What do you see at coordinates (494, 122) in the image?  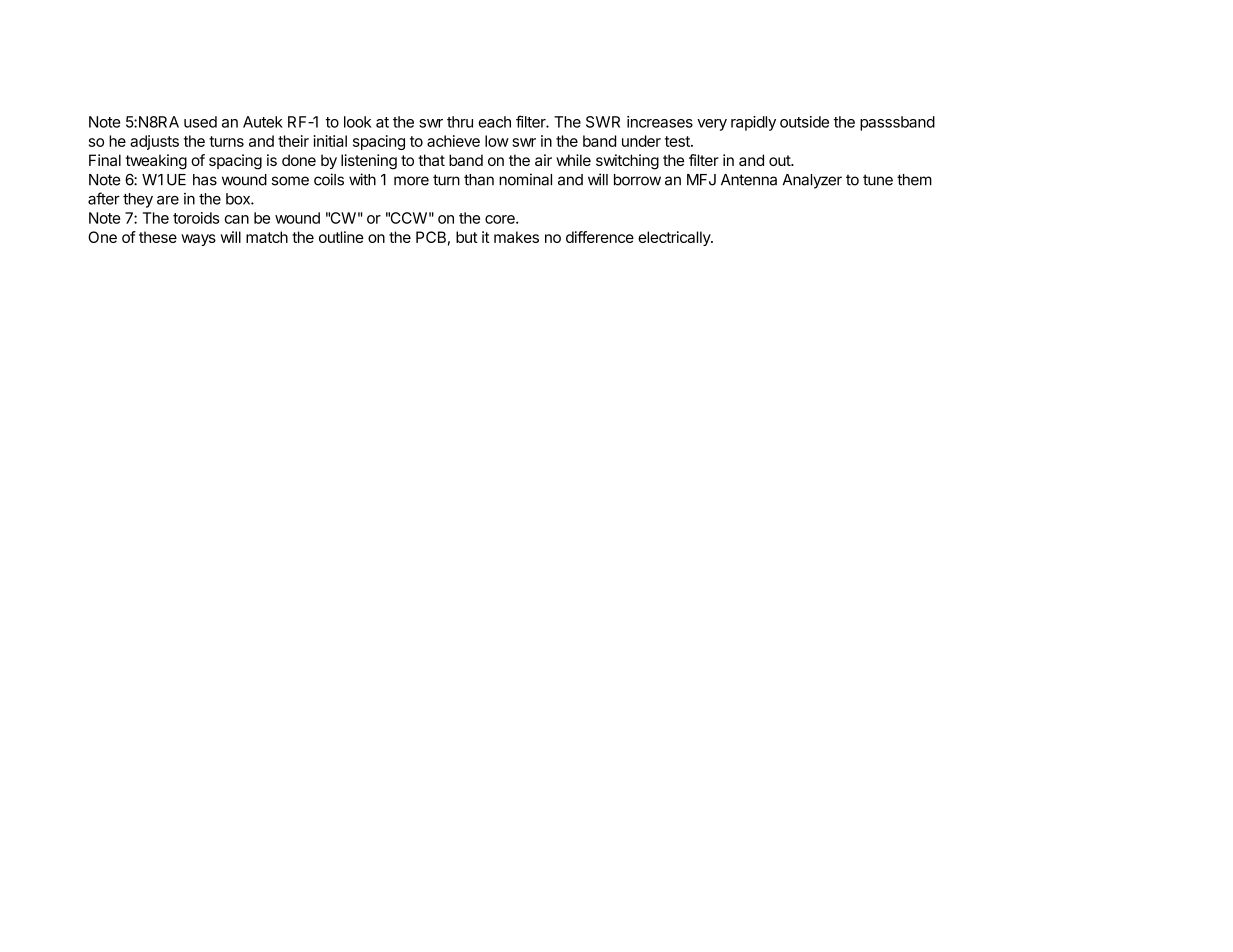 I see `each` at bounding box center [494, 122].
